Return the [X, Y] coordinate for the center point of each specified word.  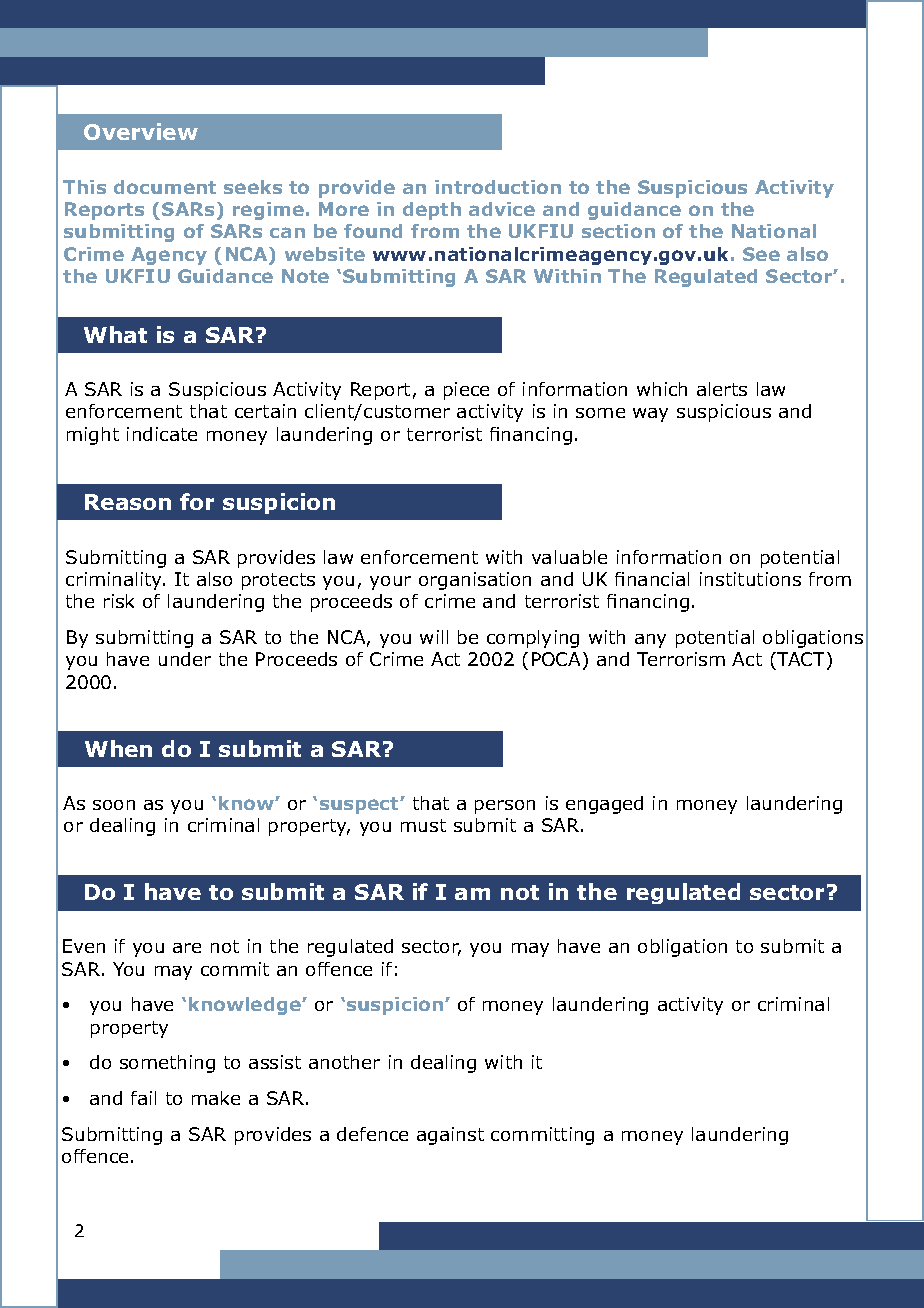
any [650, 641]
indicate [162, 434]
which [662, 389]
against [450, 1136]
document [165, 187]
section [618, 231]
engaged [604, 805]
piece [466, 391]
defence [372, 1134]
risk [119, 601]
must [423, 825]
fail [143, 1098]
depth [432, 211]
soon [114, 805]
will [434, 637]
